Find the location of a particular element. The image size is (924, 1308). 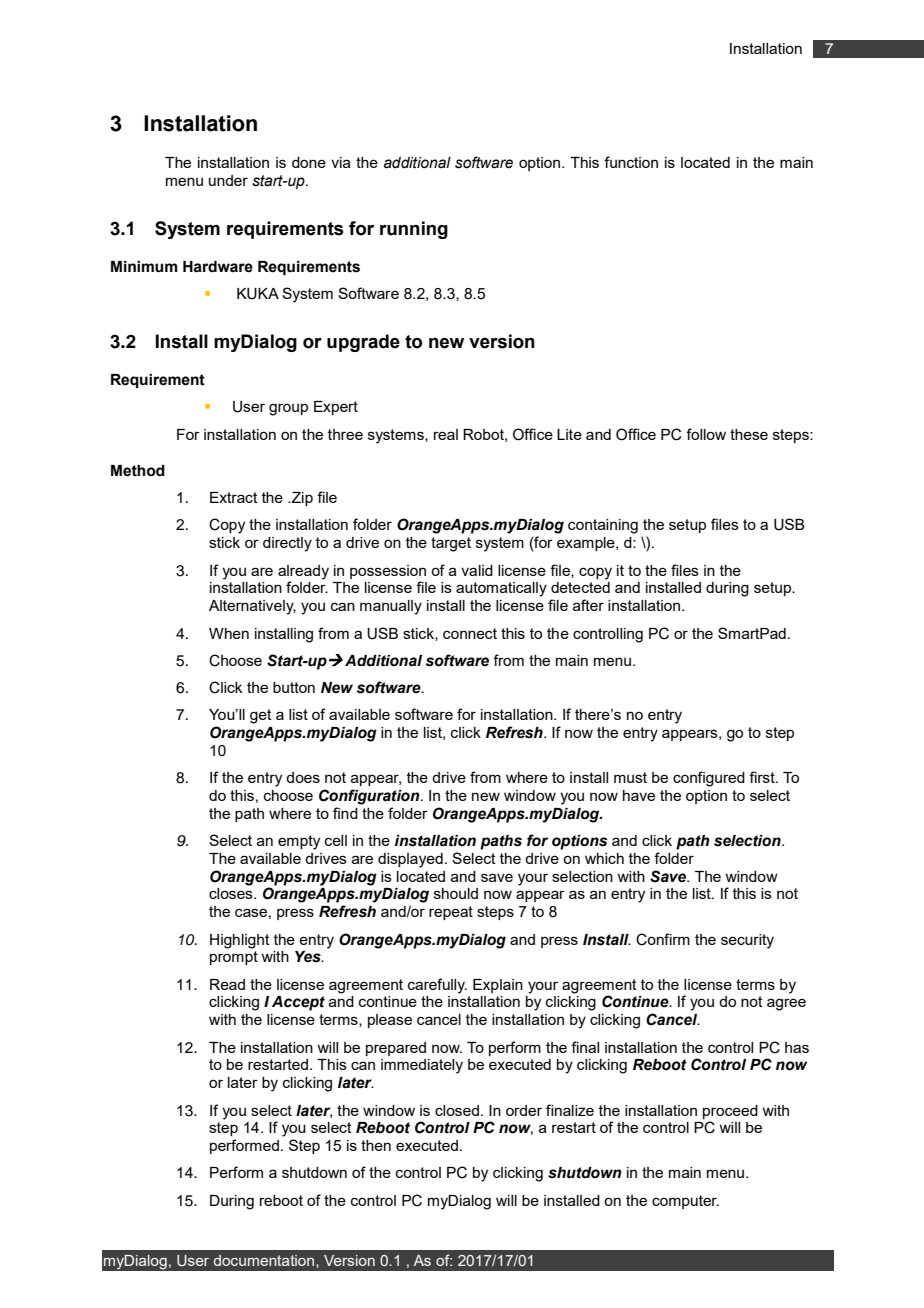

under is located at coordinates (228, 180).
